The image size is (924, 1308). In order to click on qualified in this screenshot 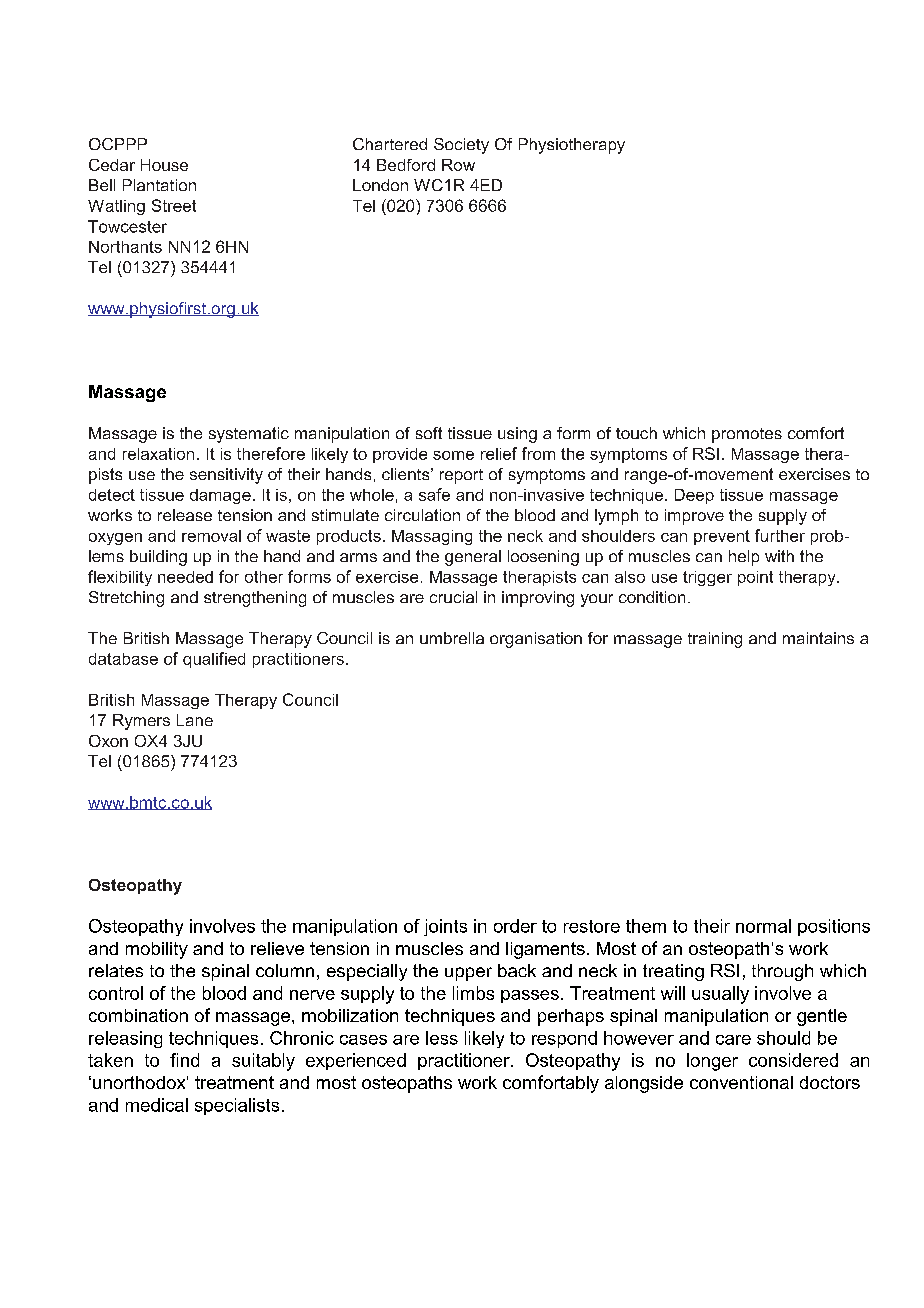, I will do `click(214, 660)`.
